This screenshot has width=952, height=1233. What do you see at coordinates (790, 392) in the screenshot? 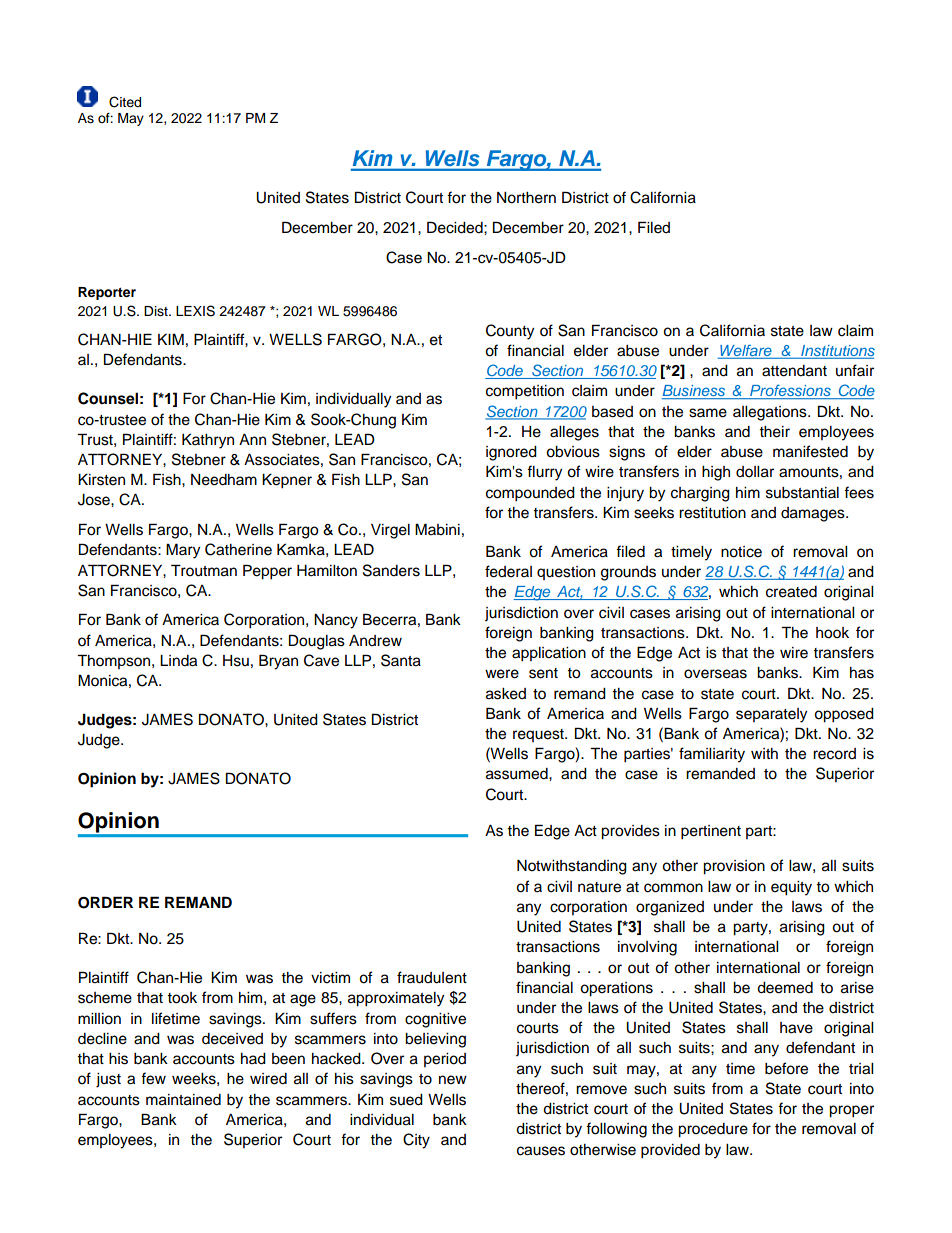
I see `Professions` at bounding box center [790, 392].
